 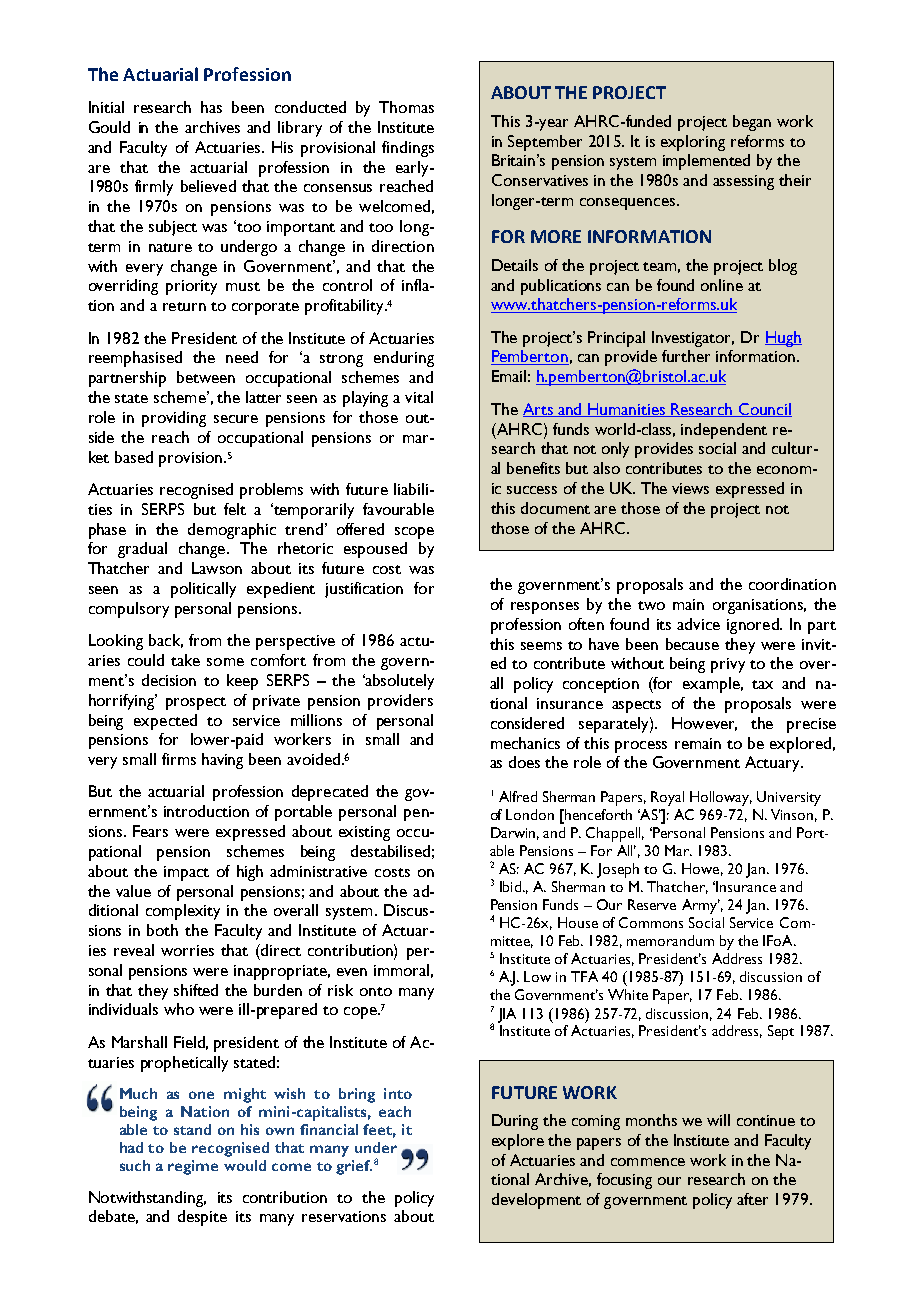 I want to click on regime, so click(x=193, y=1167).
